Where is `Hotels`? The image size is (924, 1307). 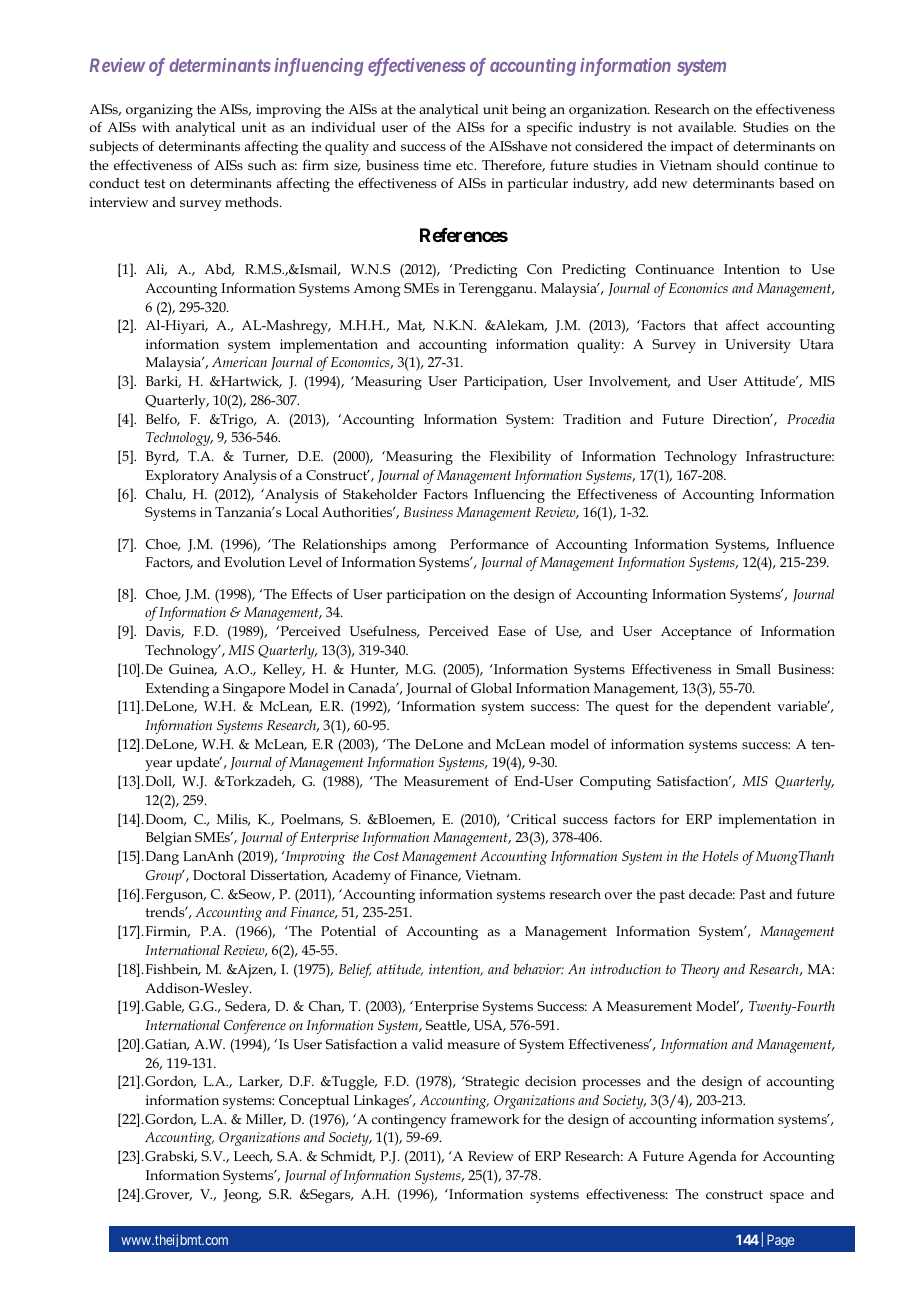
Hotels is located at coordinates (720, 856).
